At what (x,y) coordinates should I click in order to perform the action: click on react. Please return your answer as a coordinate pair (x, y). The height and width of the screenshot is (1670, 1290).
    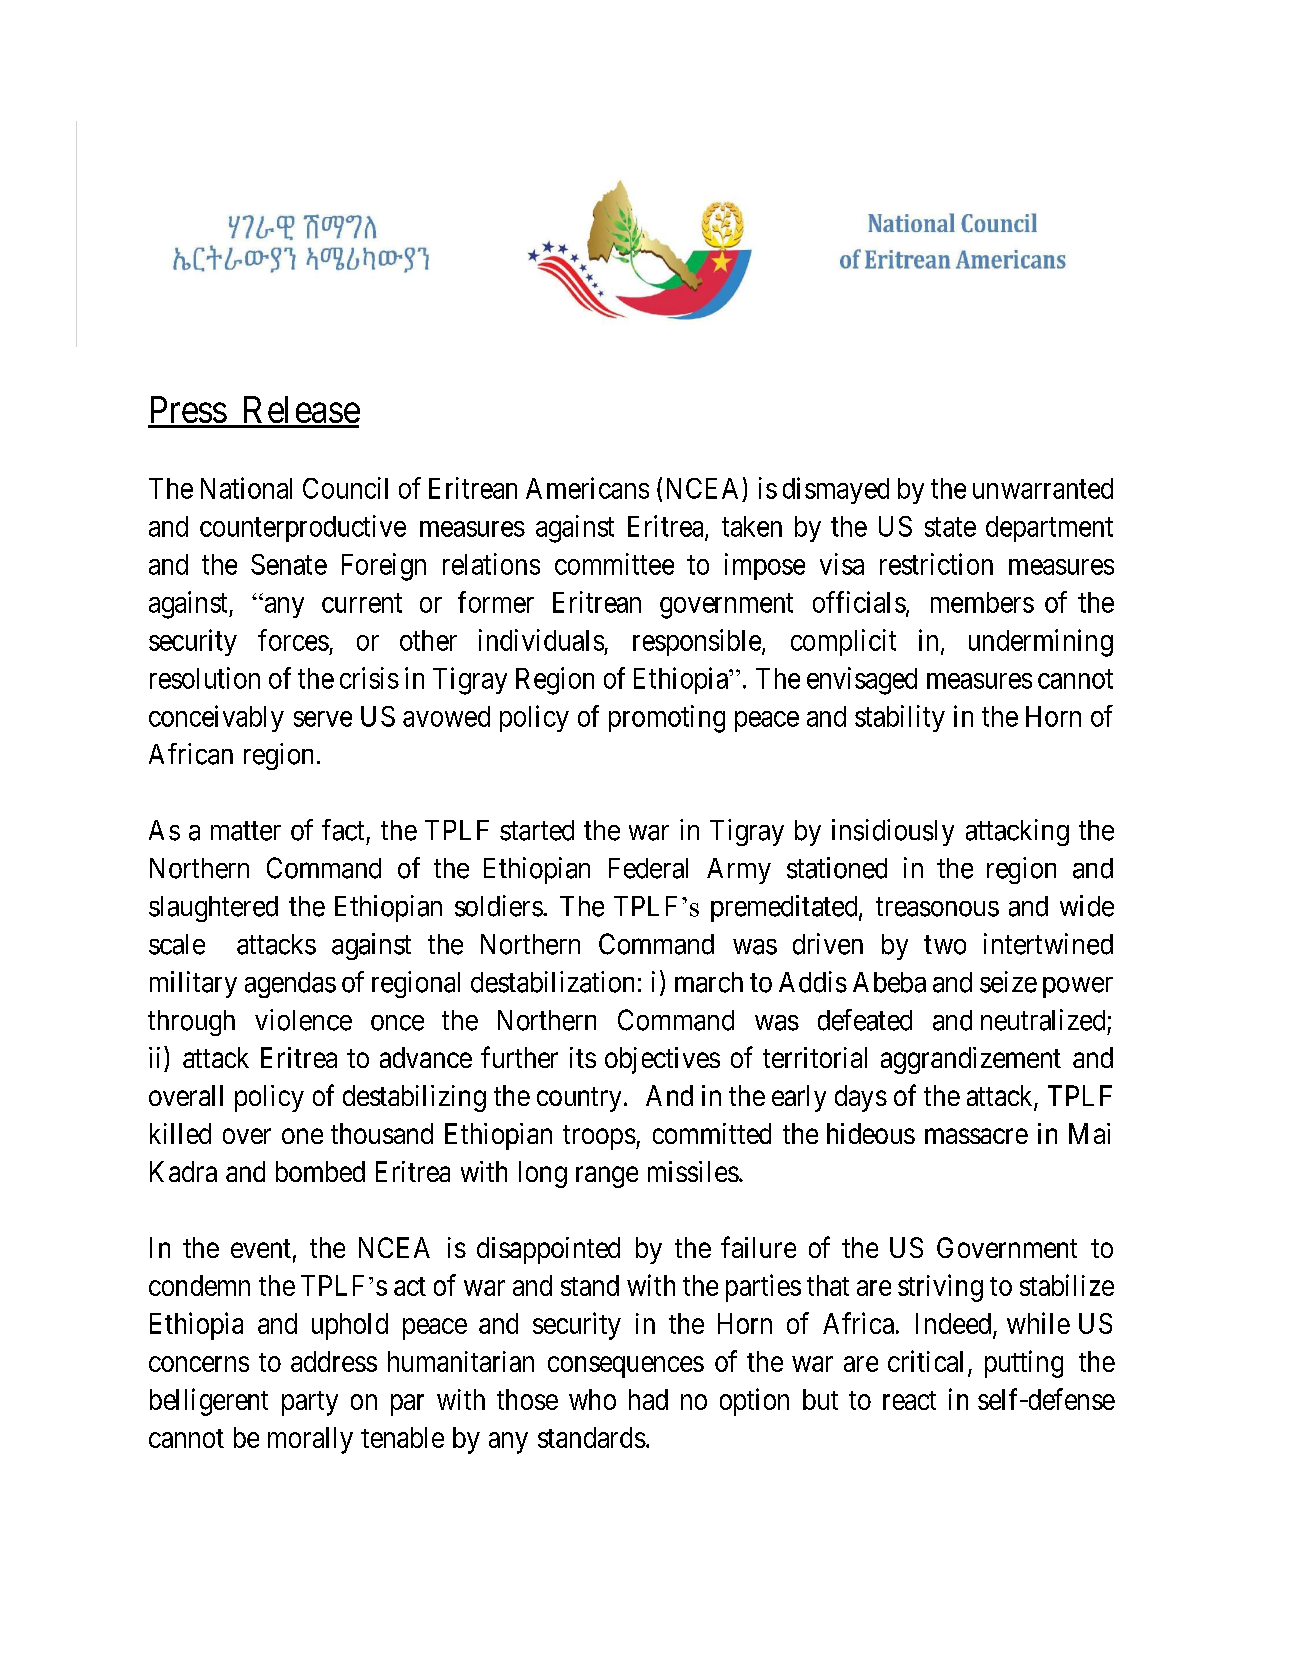
    Looking at the image, I should click on (909, 1400).
